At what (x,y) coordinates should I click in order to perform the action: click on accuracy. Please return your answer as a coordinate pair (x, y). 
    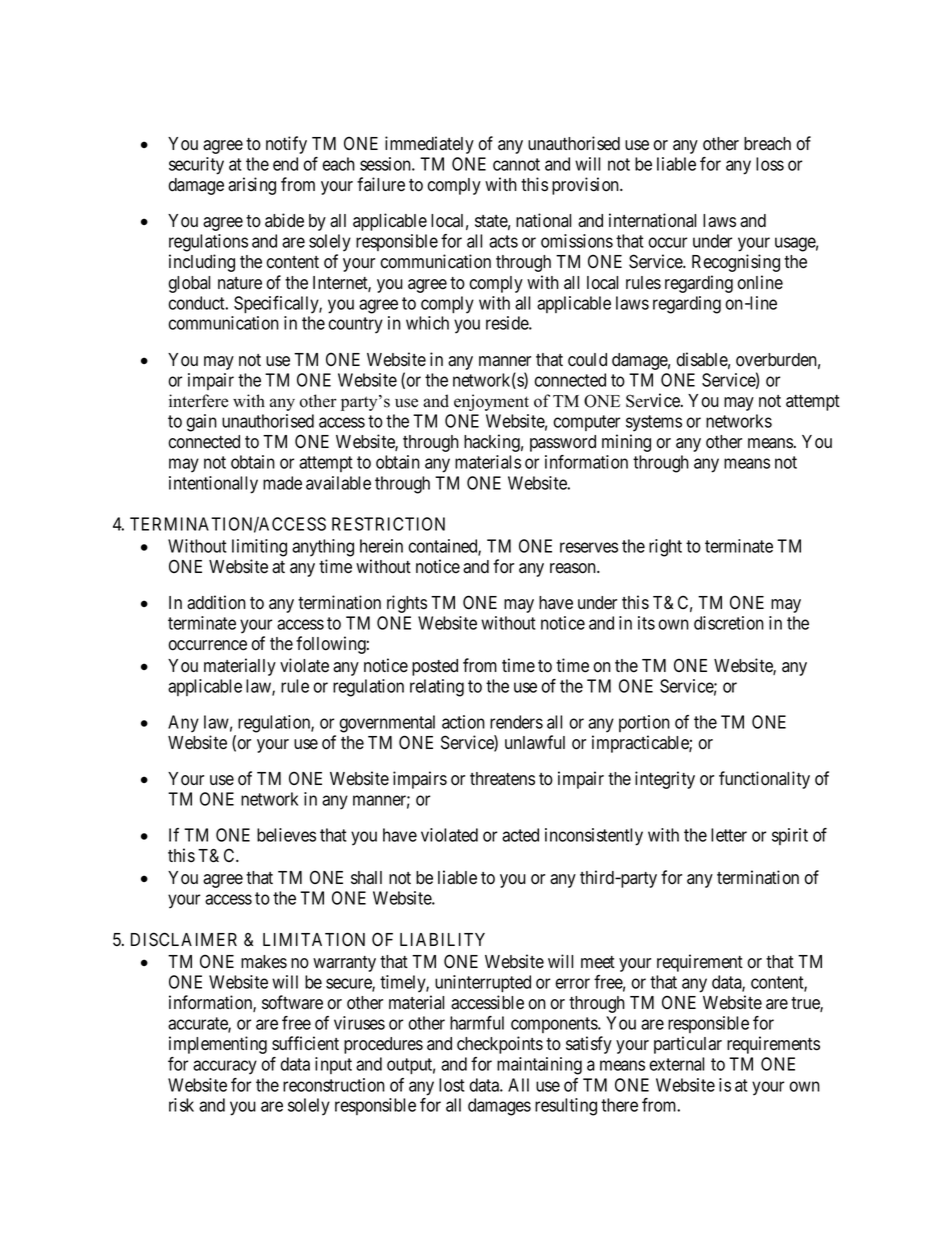
    Looking at the image, I should click on (225, 1067).
